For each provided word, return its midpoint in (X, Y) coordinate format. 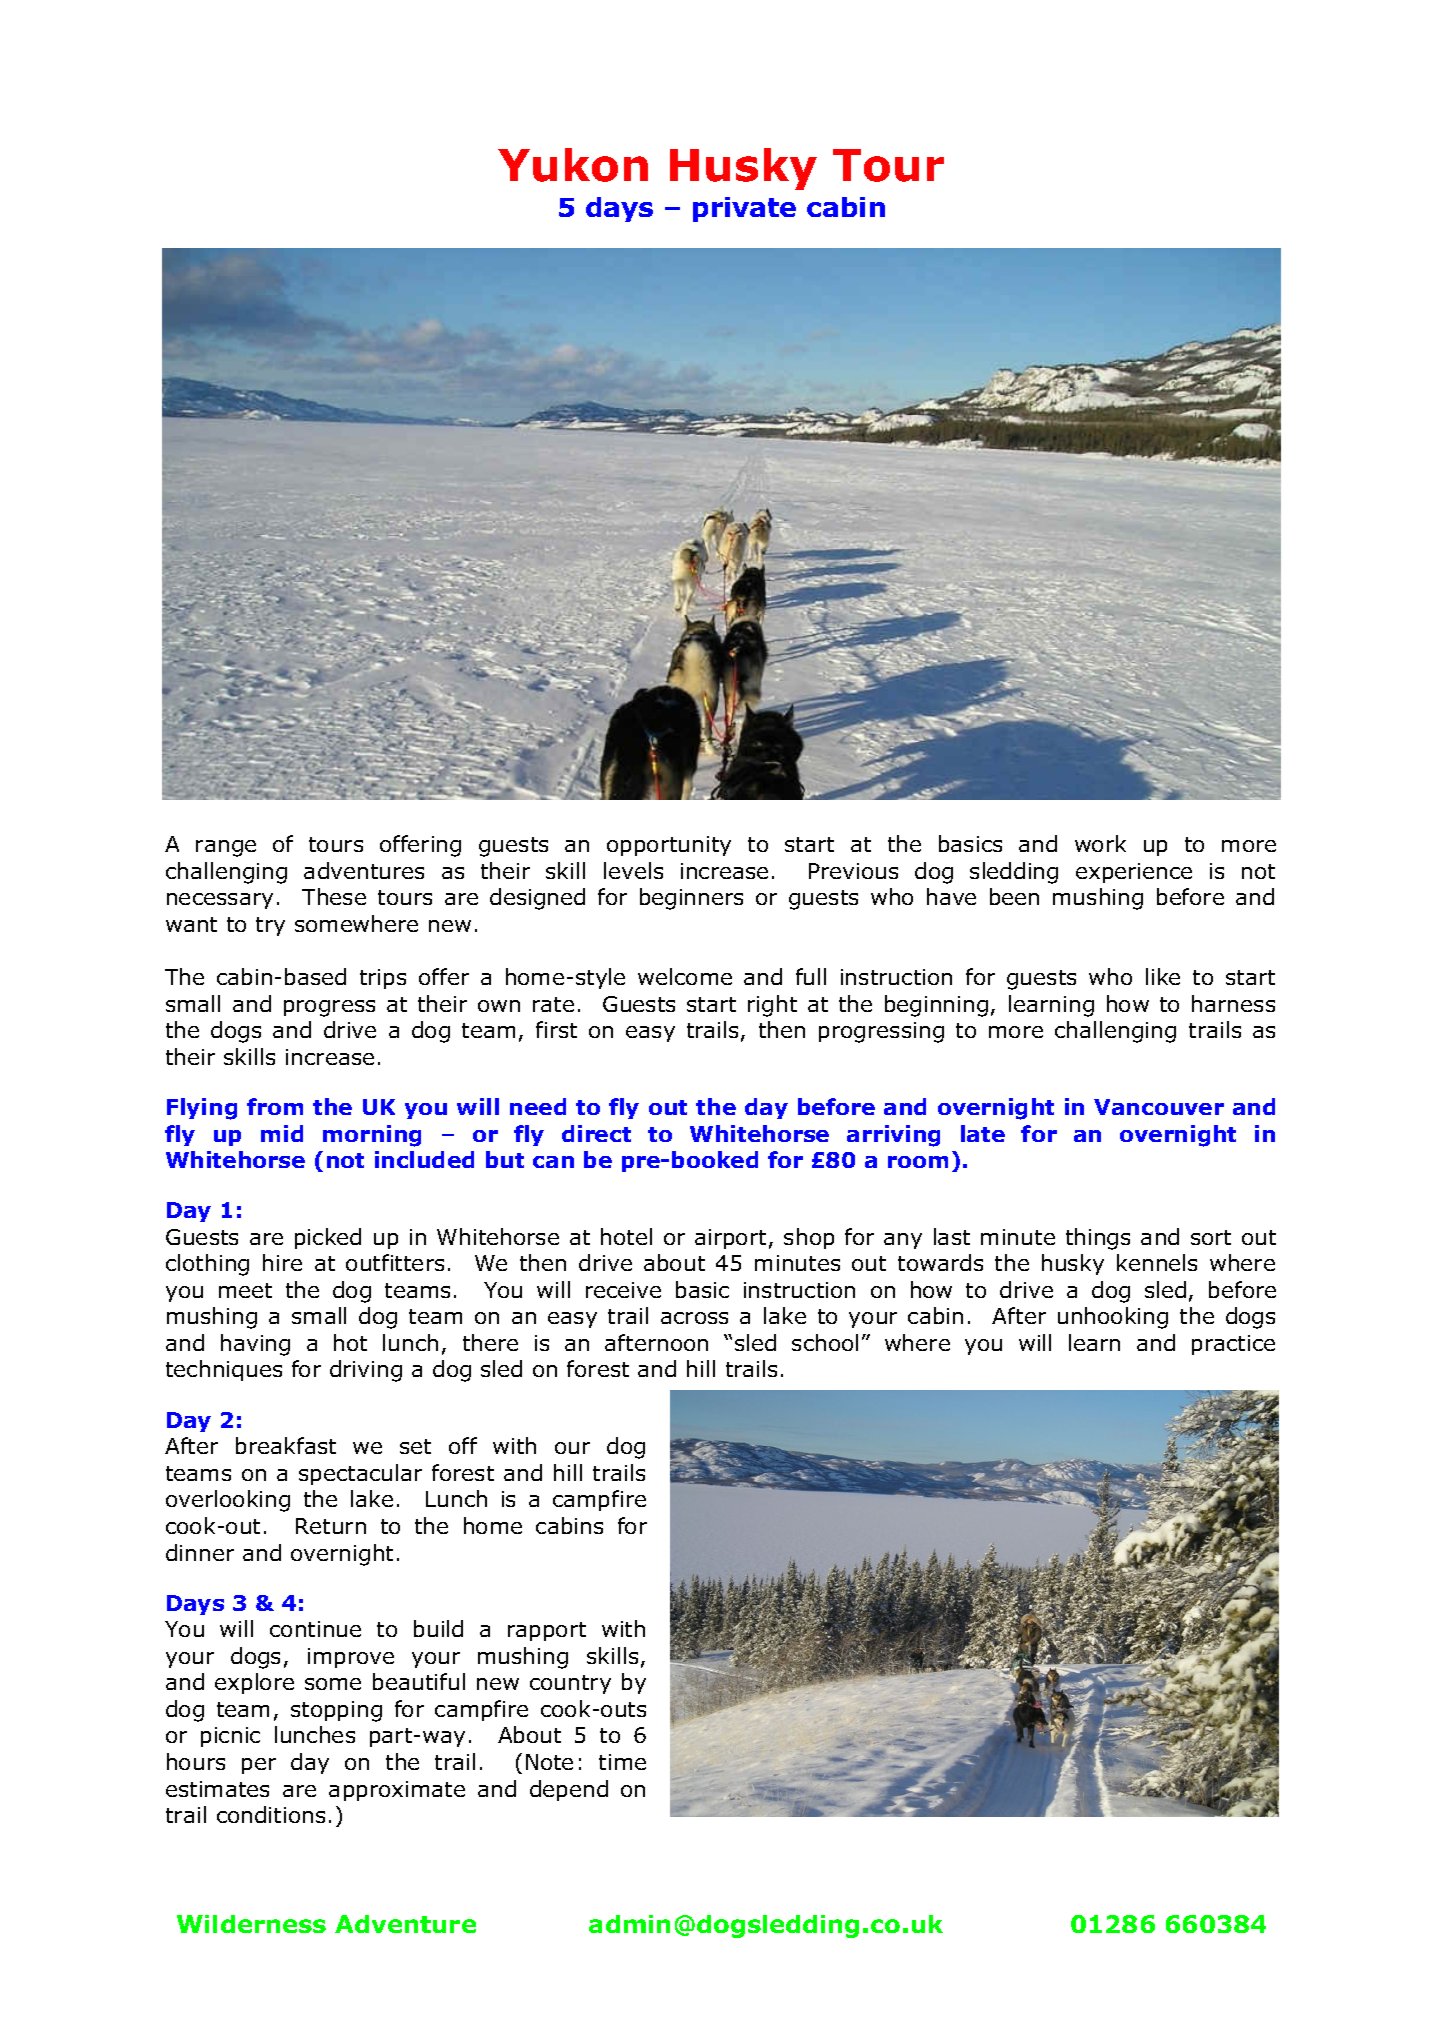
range (226, 848)
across (694, 1318)
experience (1134, 873)
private (744, 209)
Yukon (573, 165)
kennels (1157, 1262)
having (255, 1345)
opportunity (669, 846)
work (1100, 843)
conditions (271, 1814)
